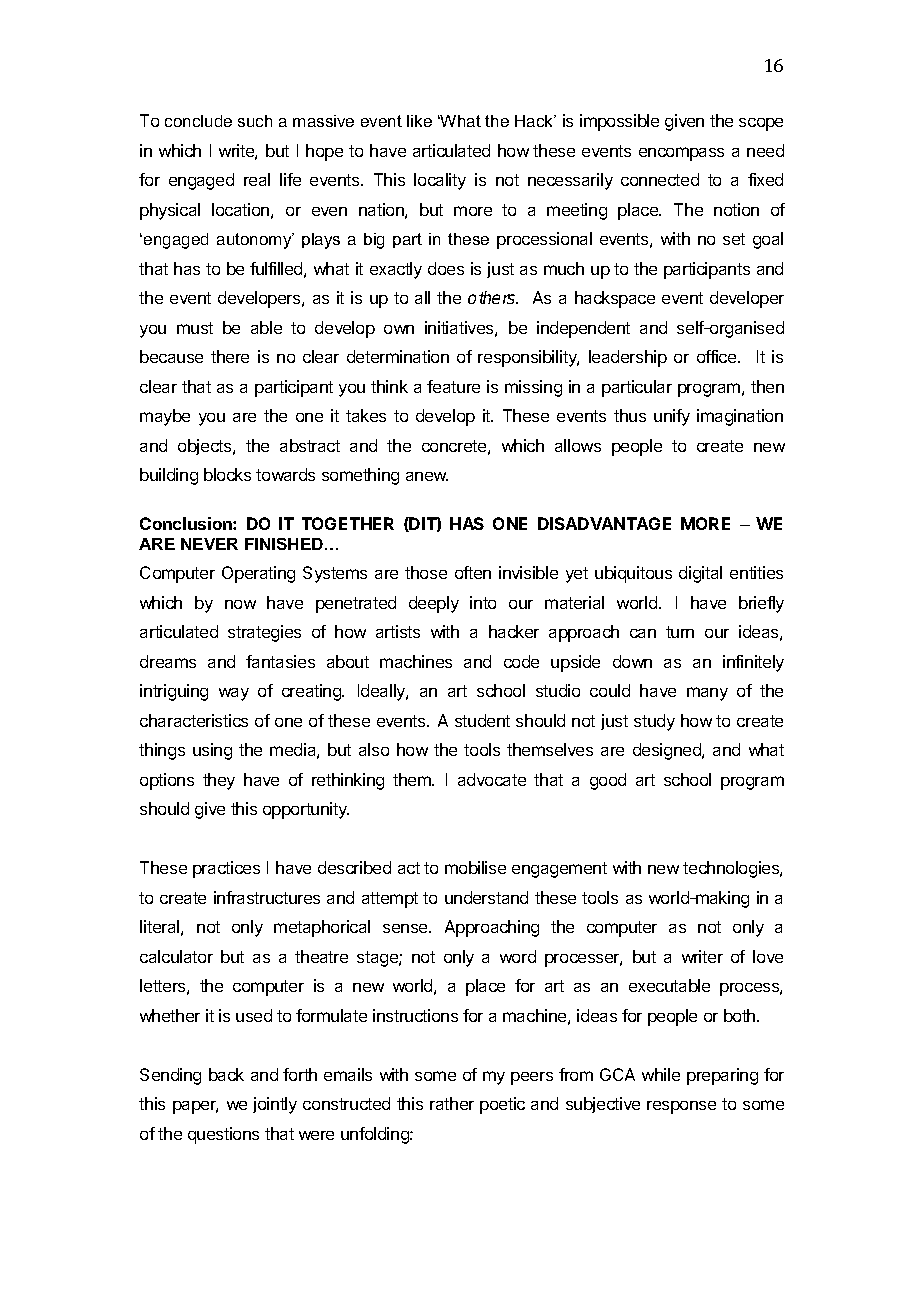 The height and width of the image is (1309, 924). Describe the element at coordinates (440, 181) in the image. I see `locality` at that location.
